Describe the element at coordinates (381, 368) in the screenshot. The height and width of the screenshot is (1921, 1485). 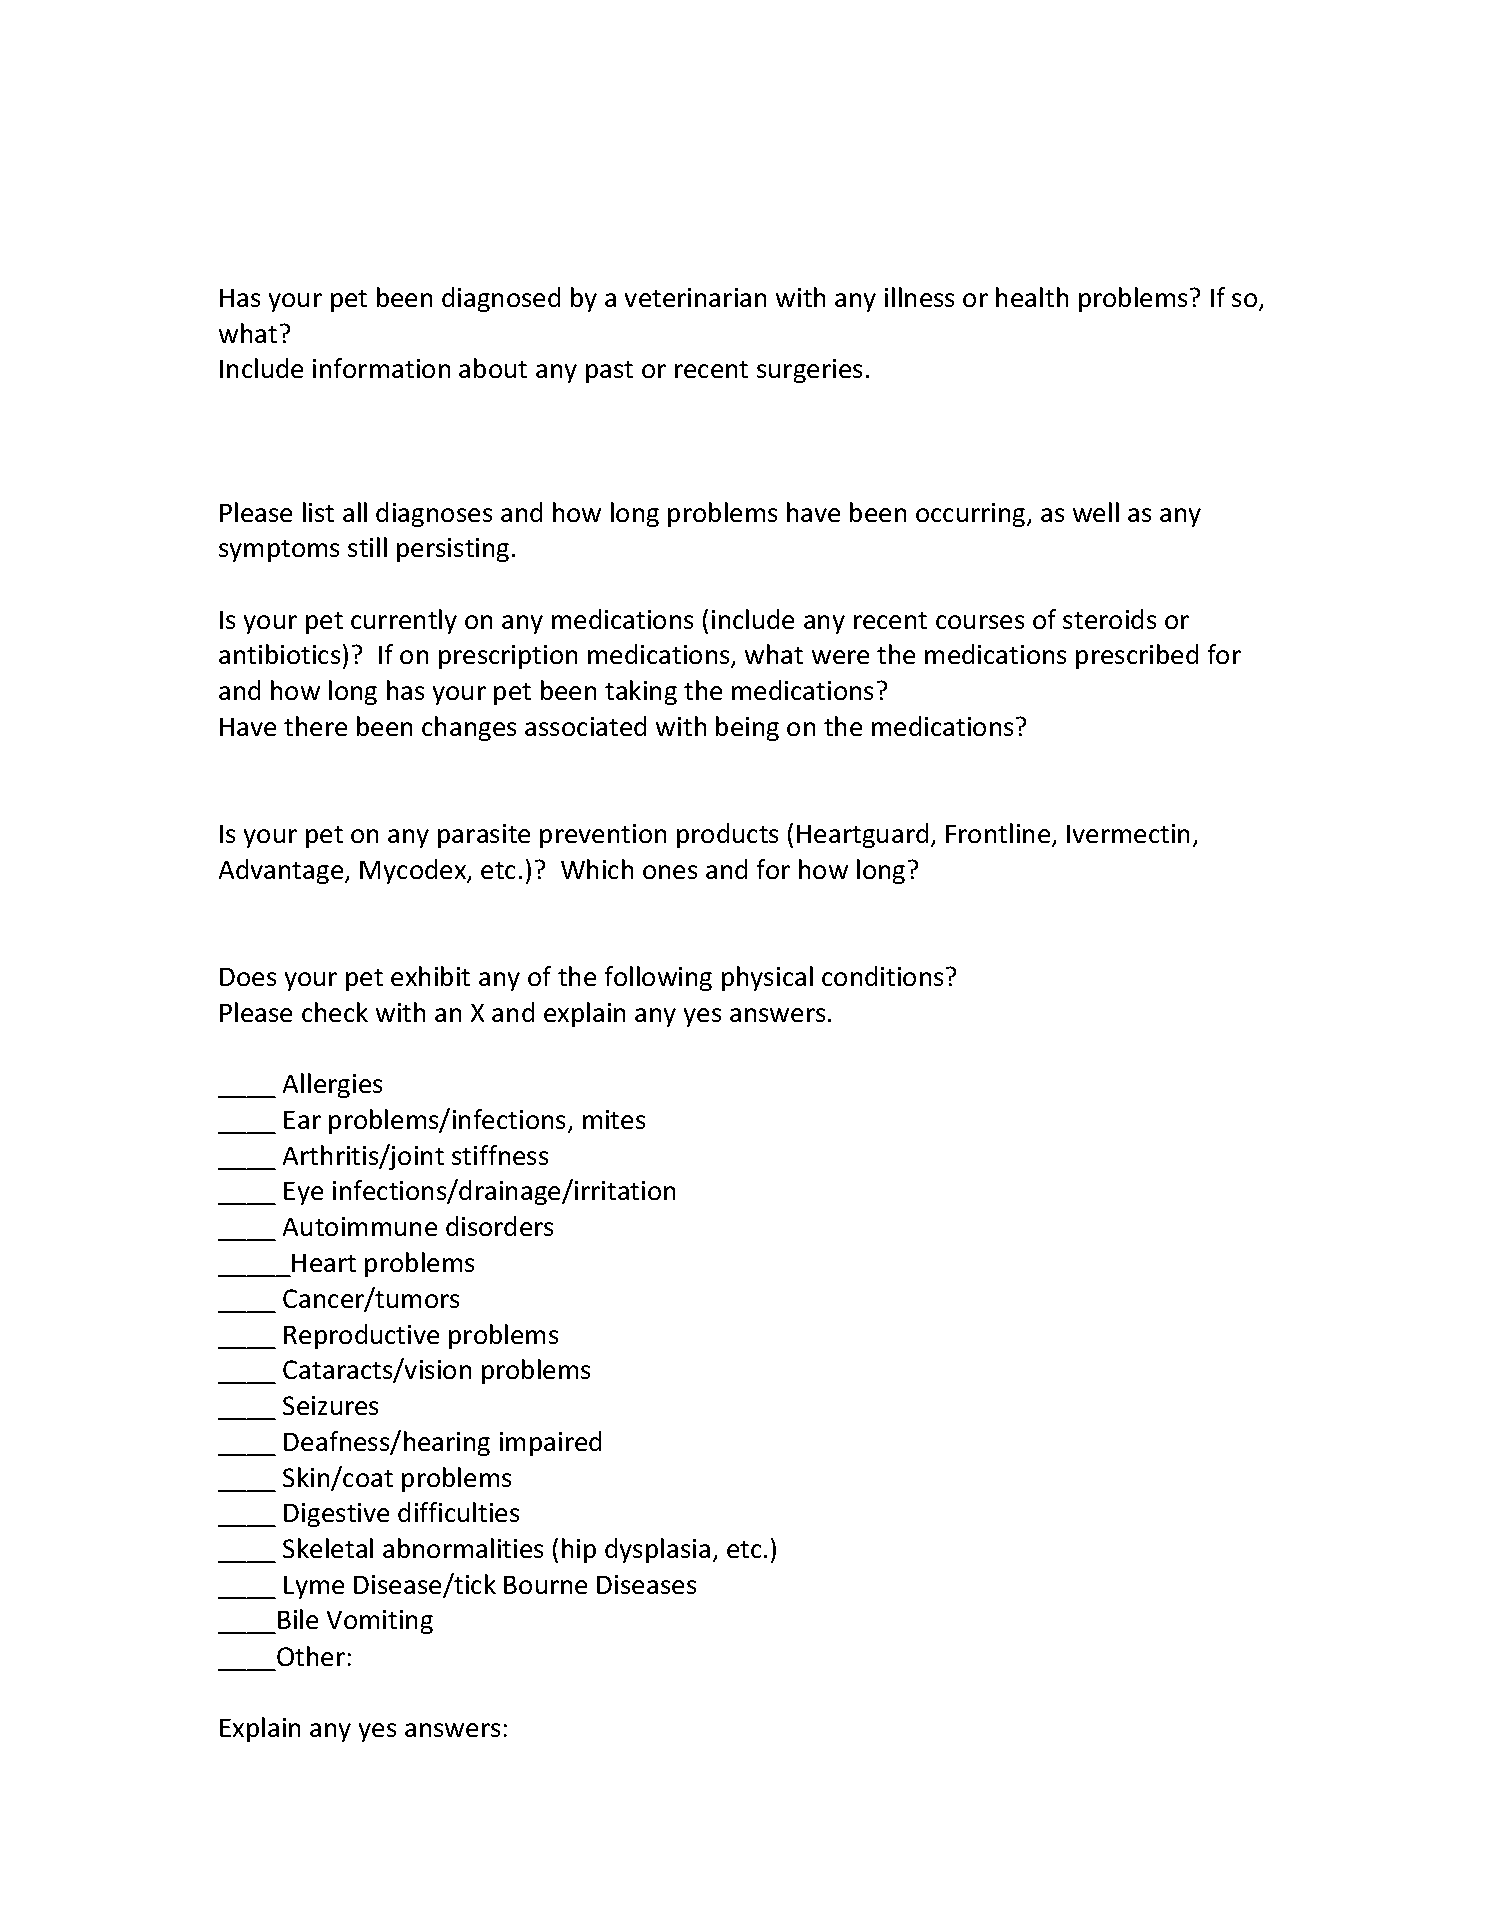
I see `information` at that location.
